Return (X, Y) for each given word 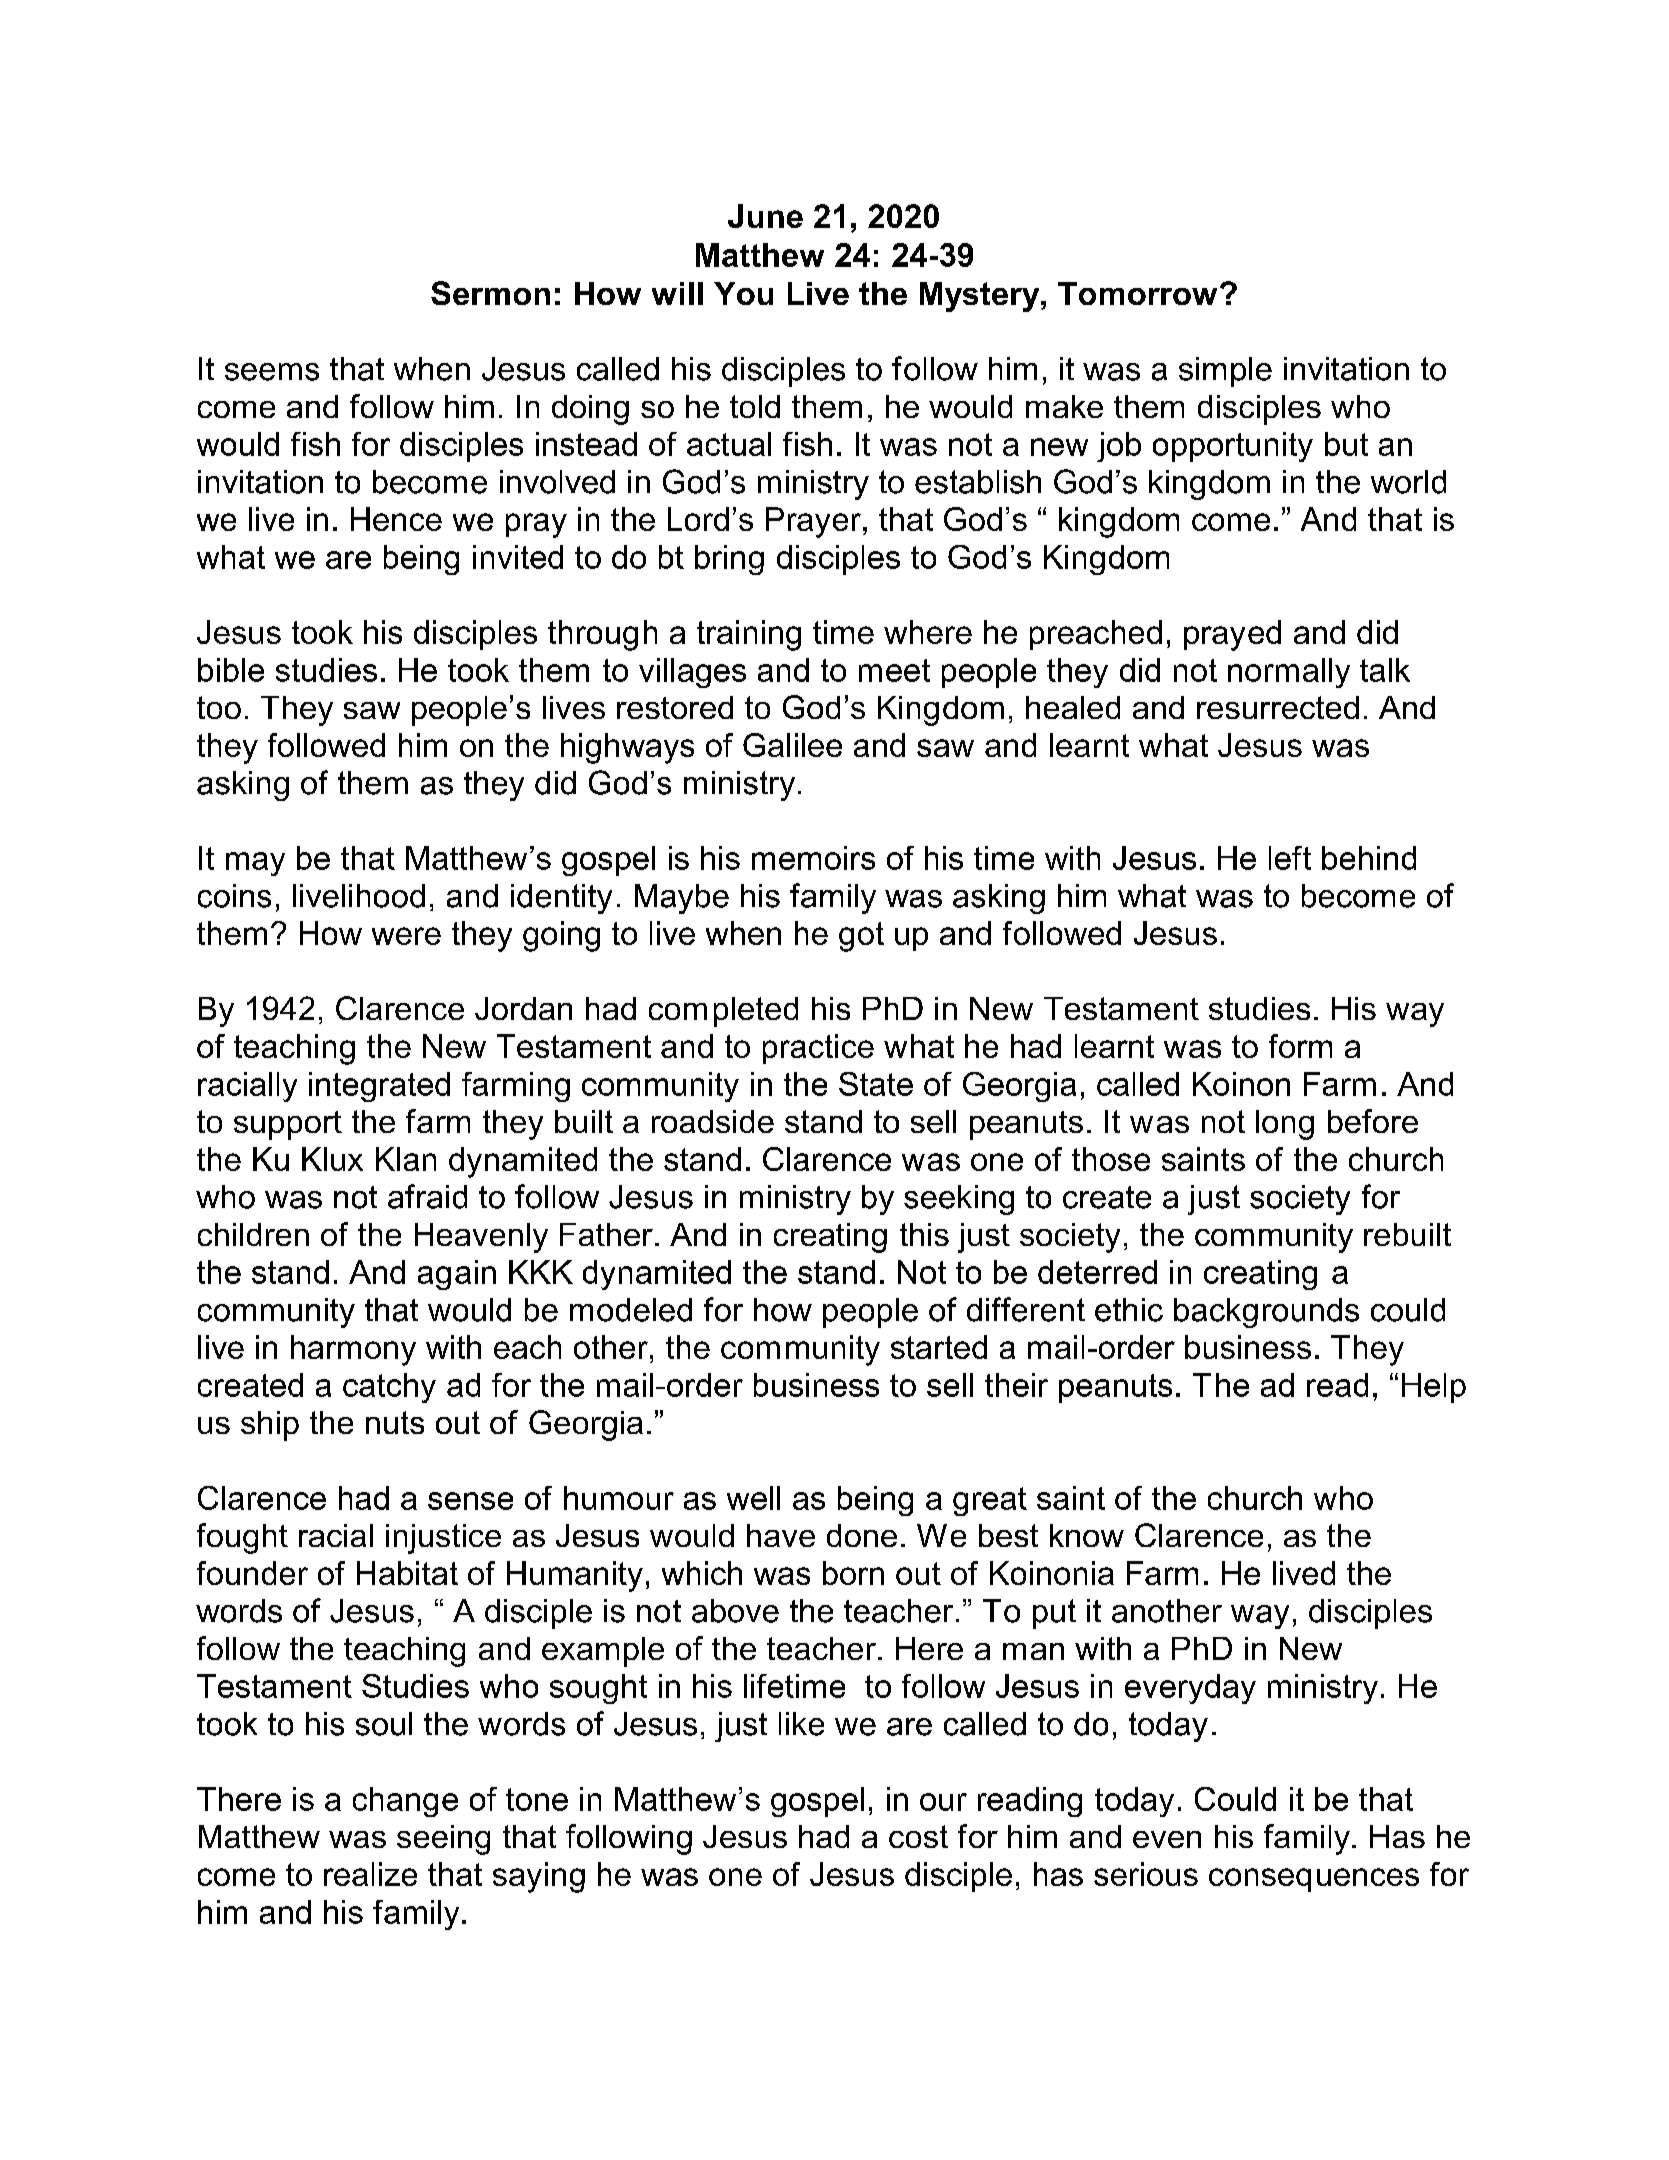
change (405, 1802)
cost (918, 1836)
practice (818, 1049)
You (743, 293)
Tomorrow (1137, 293)
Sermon (490, 293)
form (1300, 1046)
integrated (379, 1087)
